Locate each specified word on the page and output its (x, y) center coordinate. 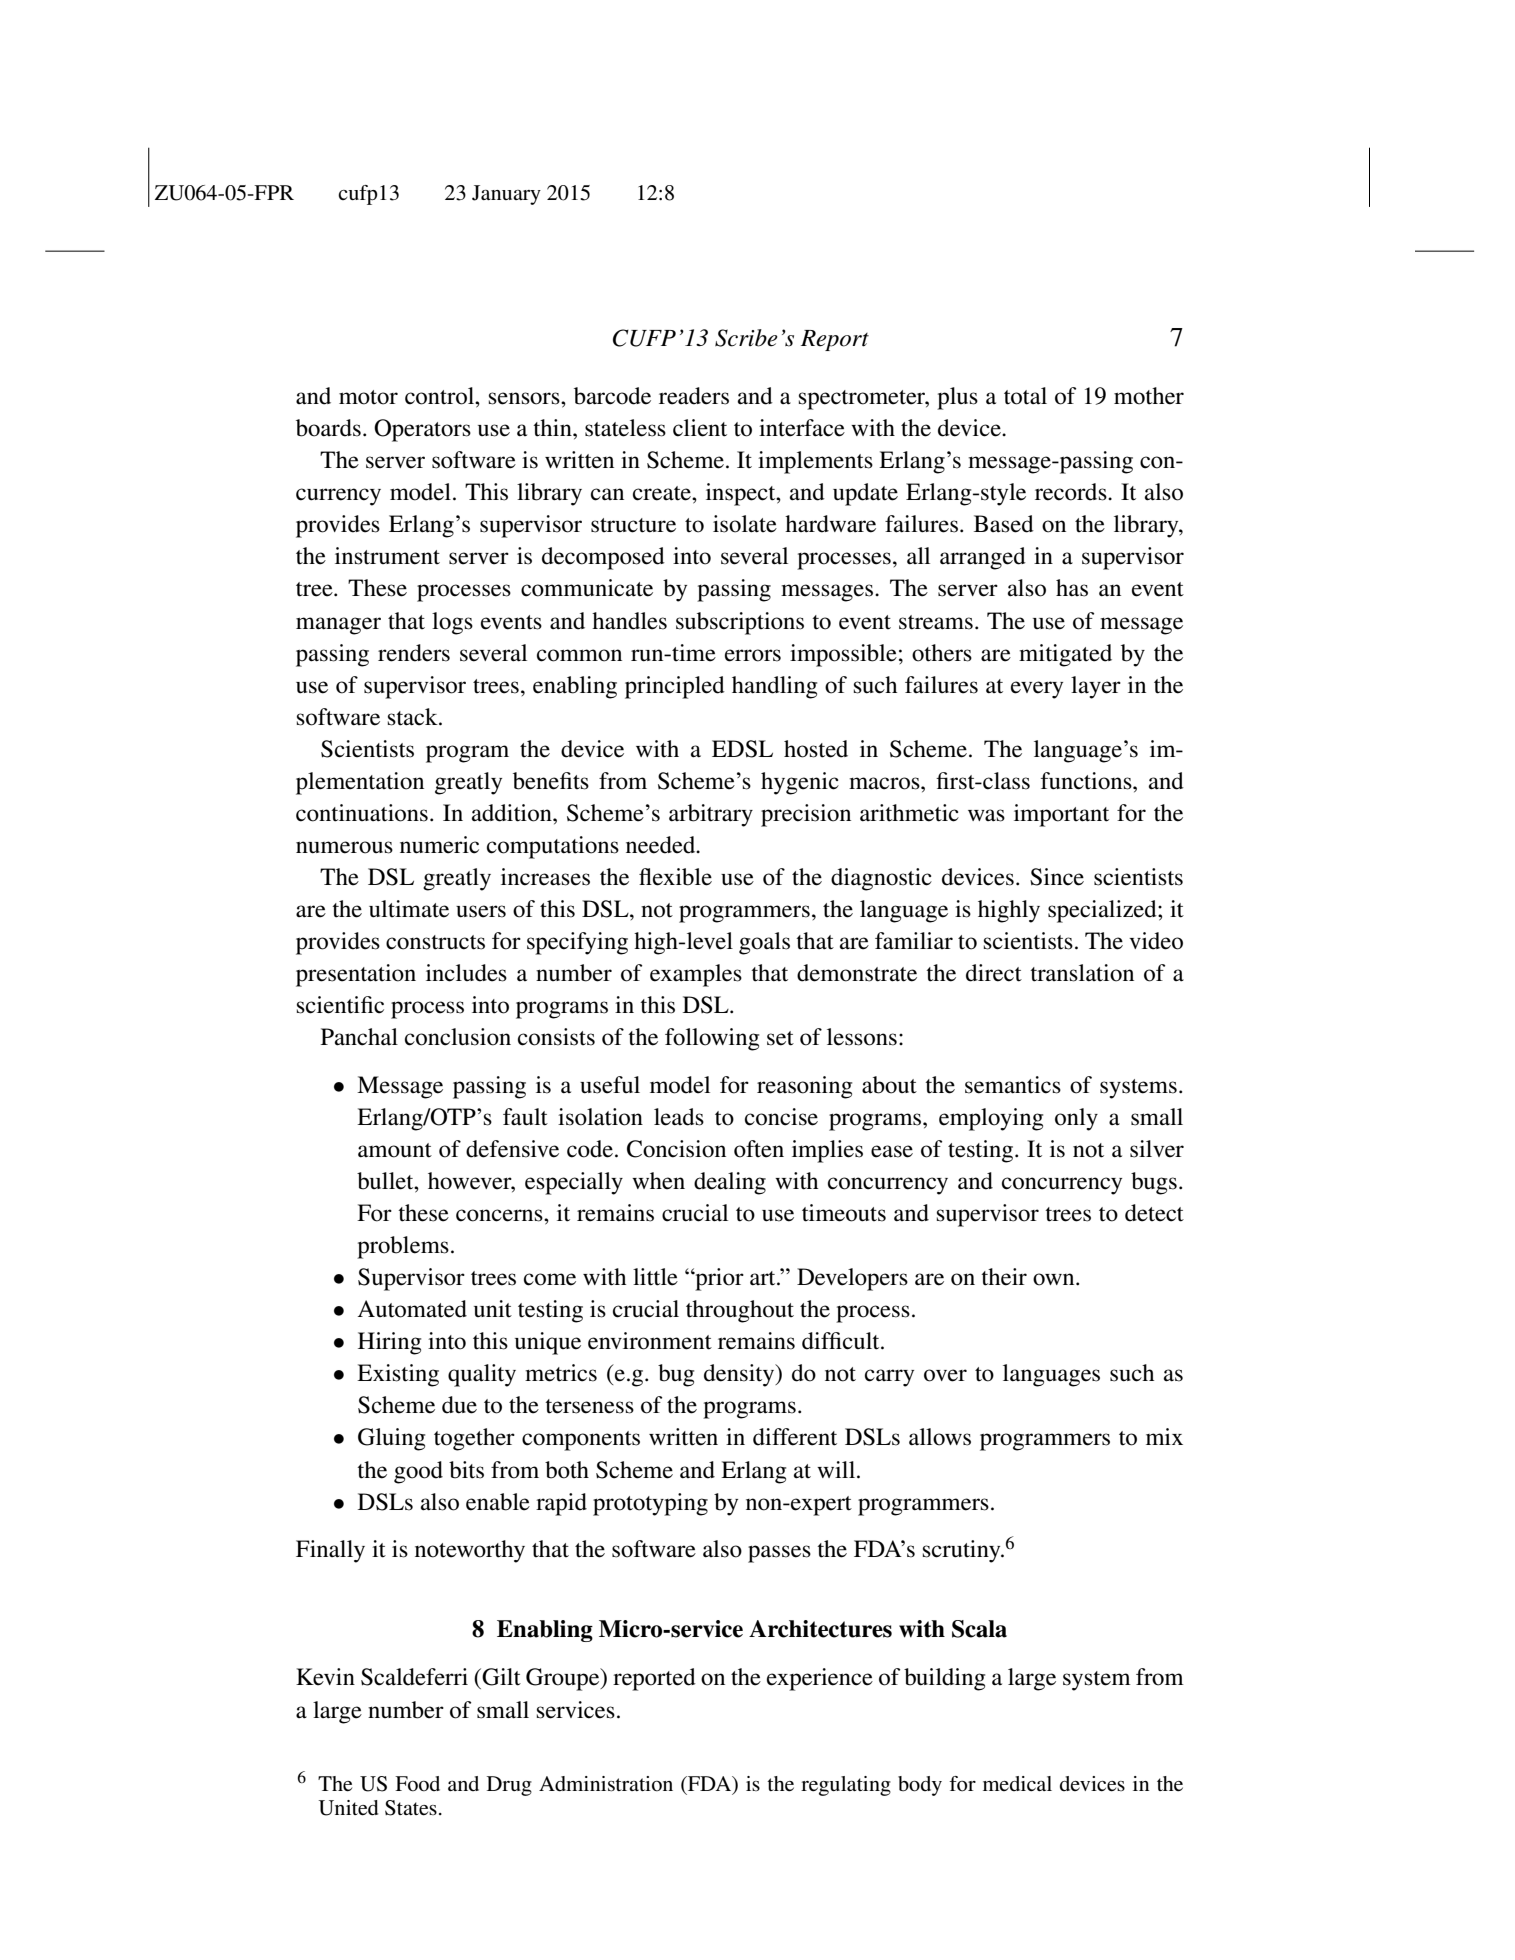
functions (1087, 781)
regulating (846, 1786)
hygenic (800, 783)
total (1025, 396)
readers (694, 396)
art (764, 1278)
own (1055, 1279)
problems (403, 1247)
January (506, 195)
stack (414, 717)
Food (417, 1784)
